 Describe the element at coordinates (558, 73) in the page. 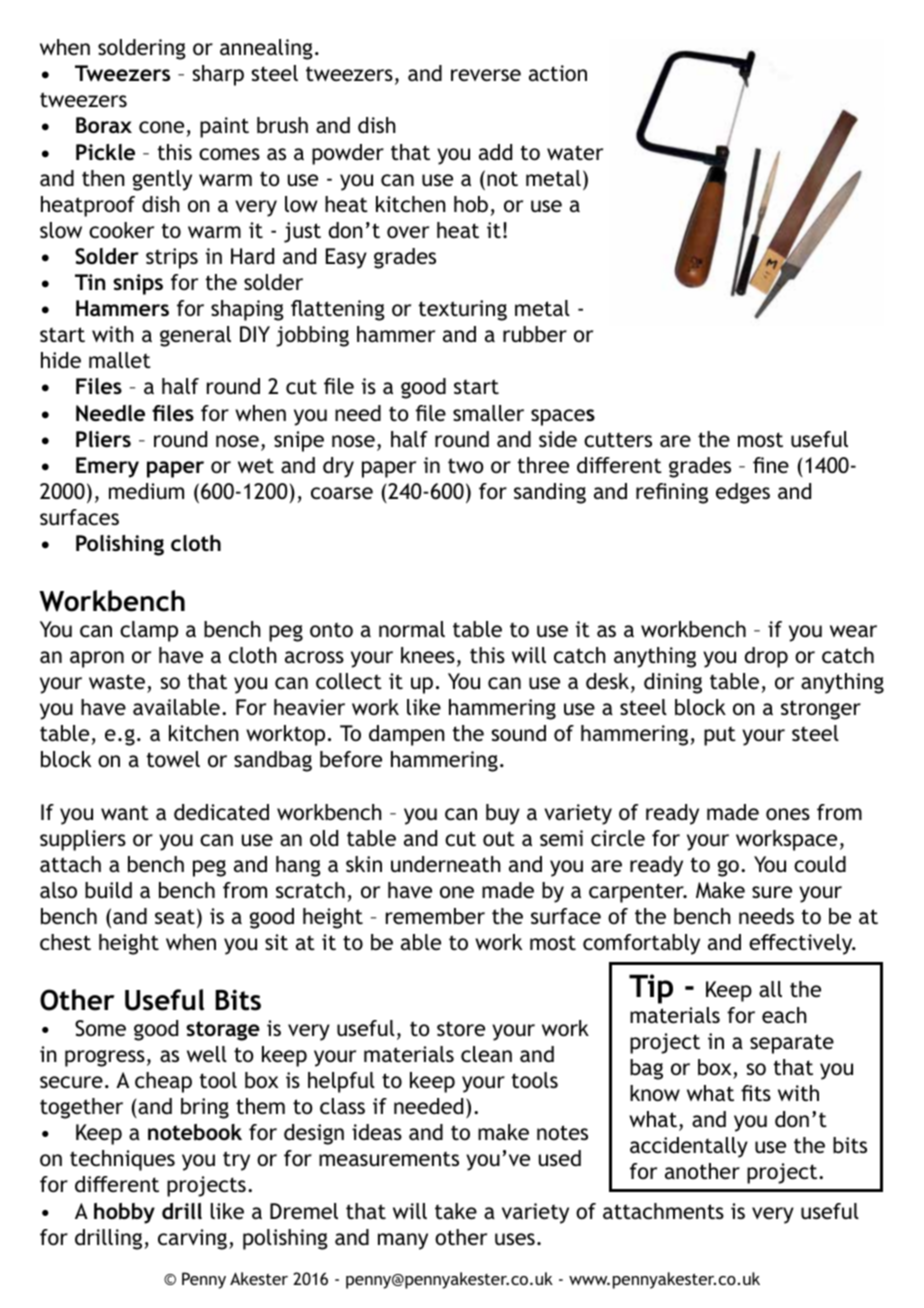

I see `action` at that location.
